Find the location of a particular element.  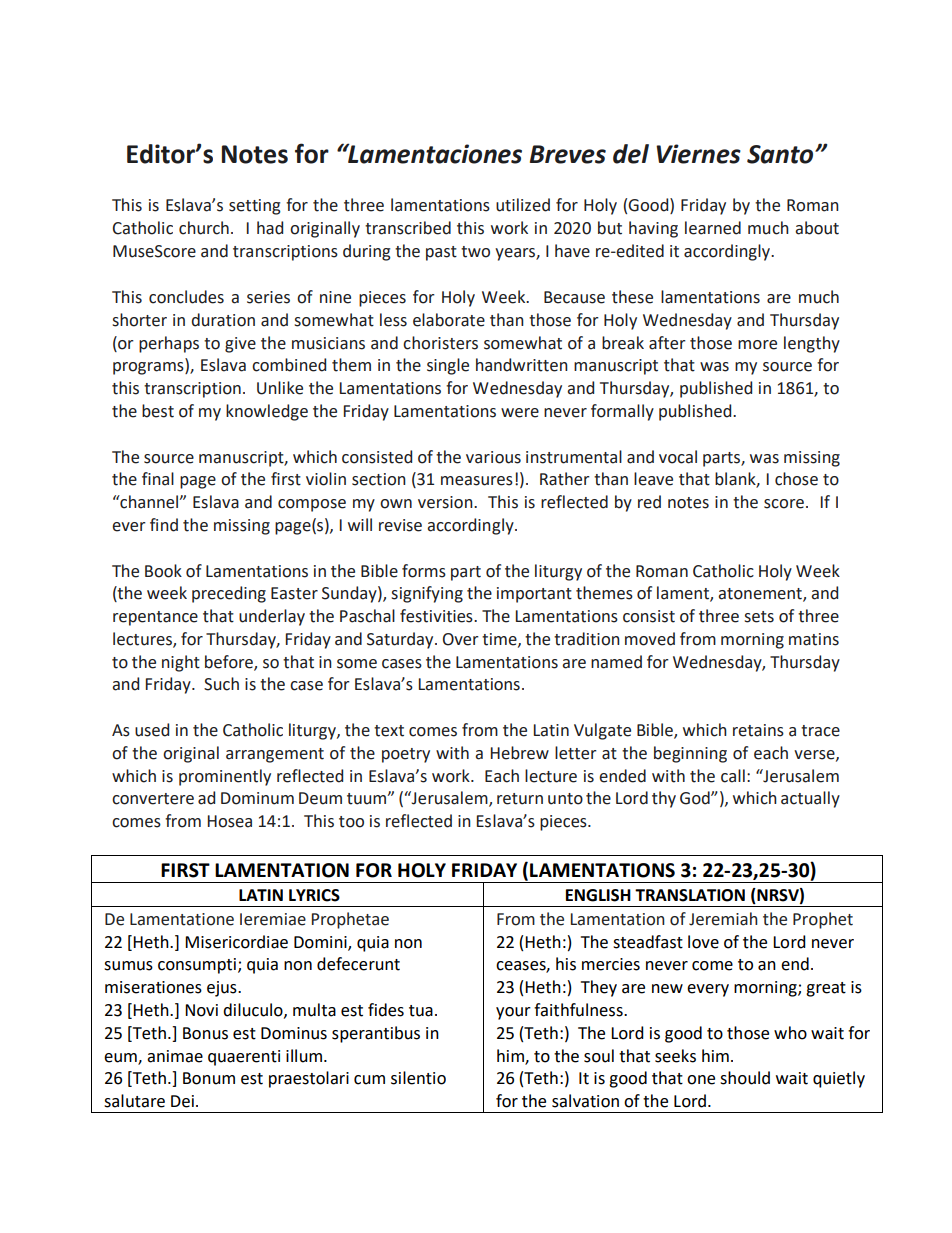

more is located at coordinates (757, 345).
